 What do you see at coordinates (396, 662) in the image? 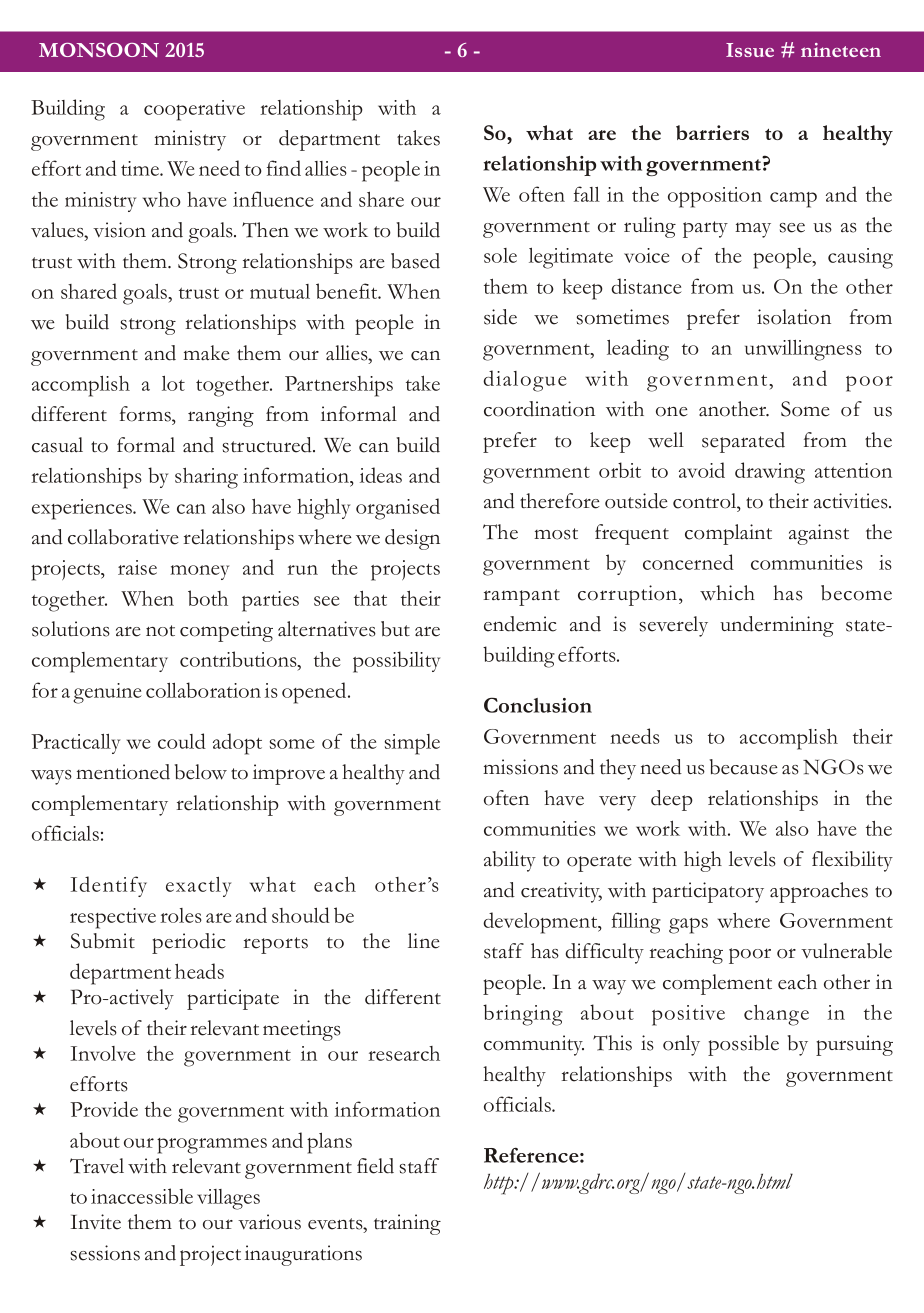
I see `possibility` at bounding box center [396, 662].
